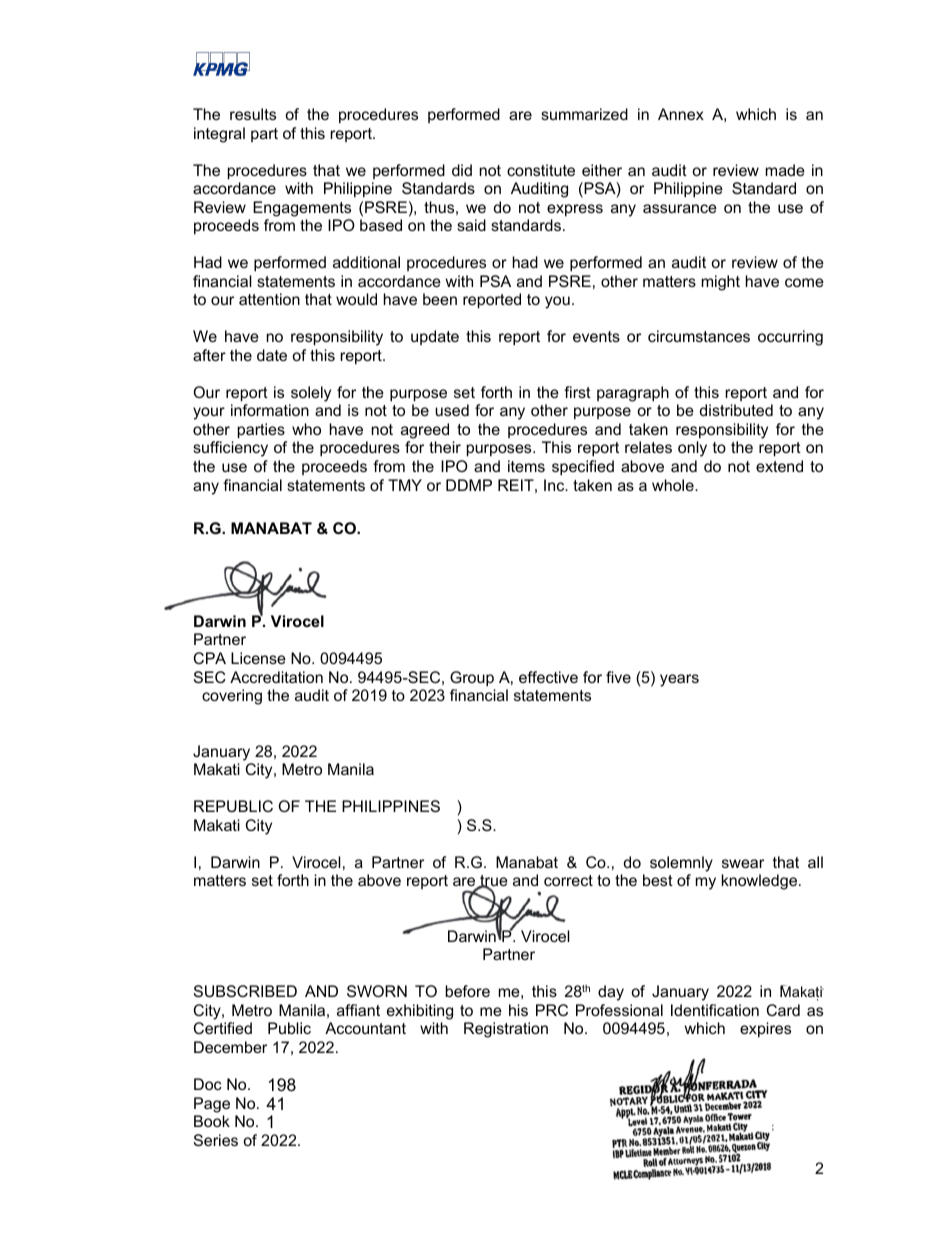 This screenshot has width=952, height=1233. Describe the element at coordinates (577, 392) in the screenshot. I see `first` at that location.
